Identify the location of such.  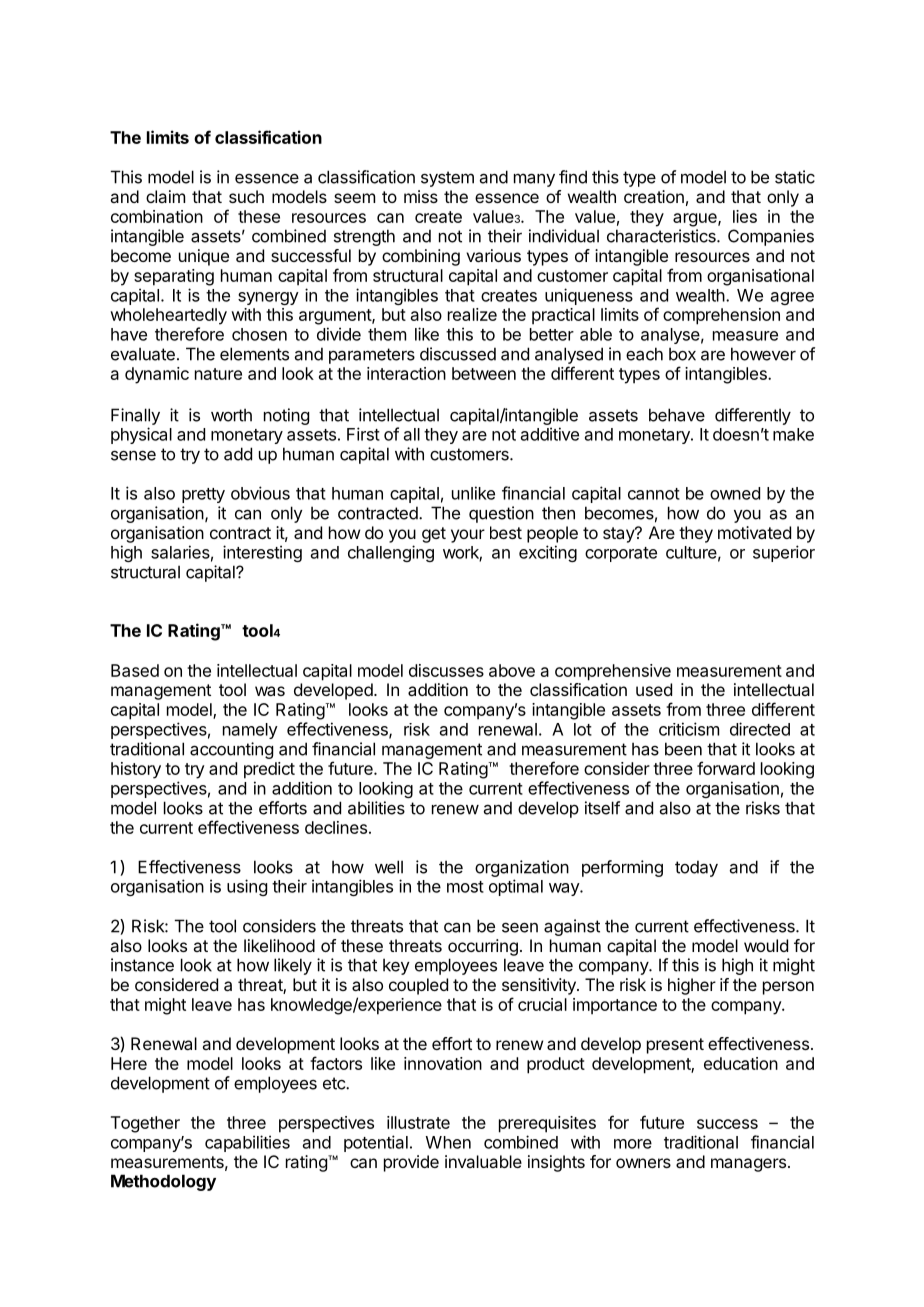
(246, 196).
